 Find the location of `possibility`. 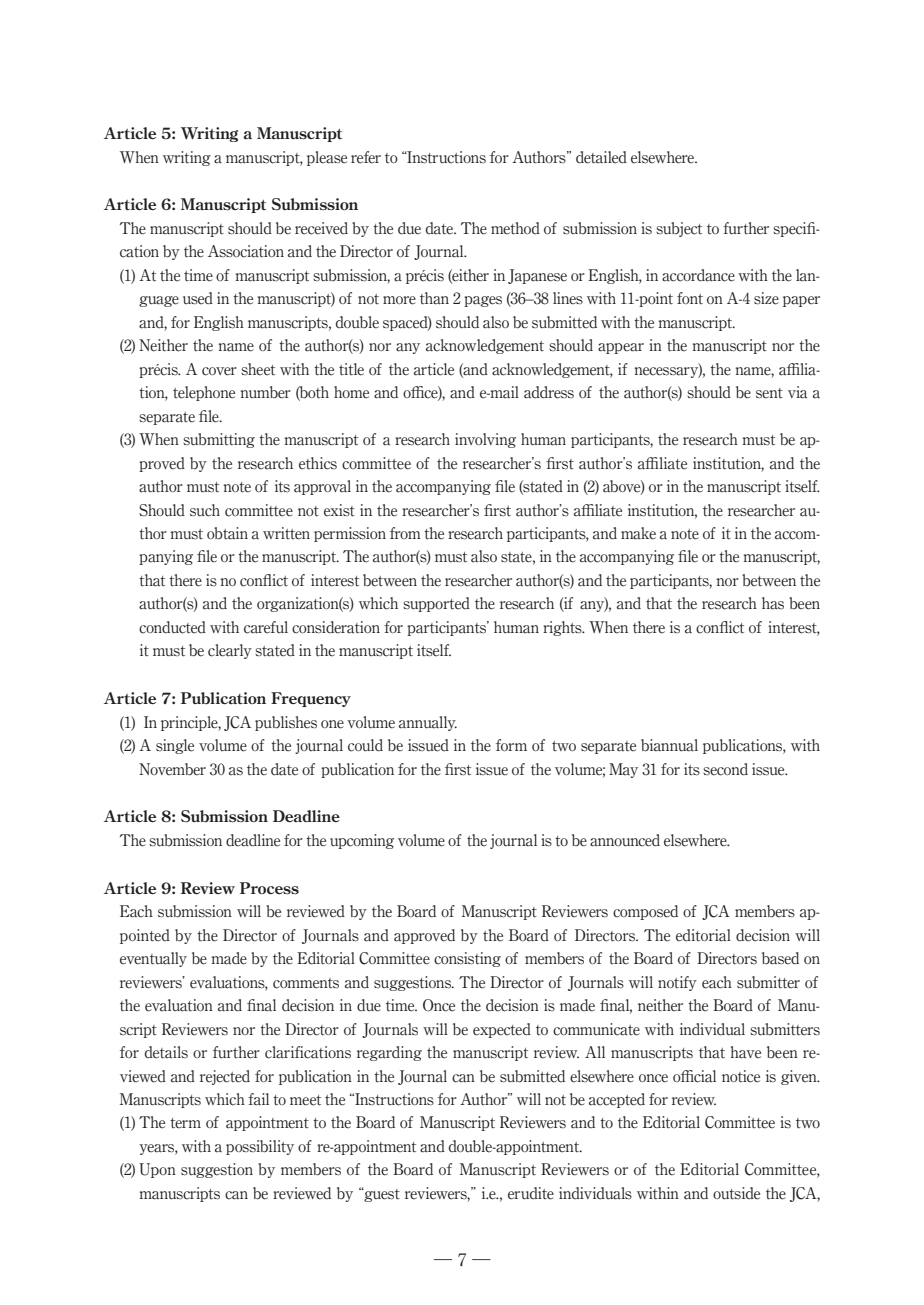

possibility is located at coordinates (260, 1147).
